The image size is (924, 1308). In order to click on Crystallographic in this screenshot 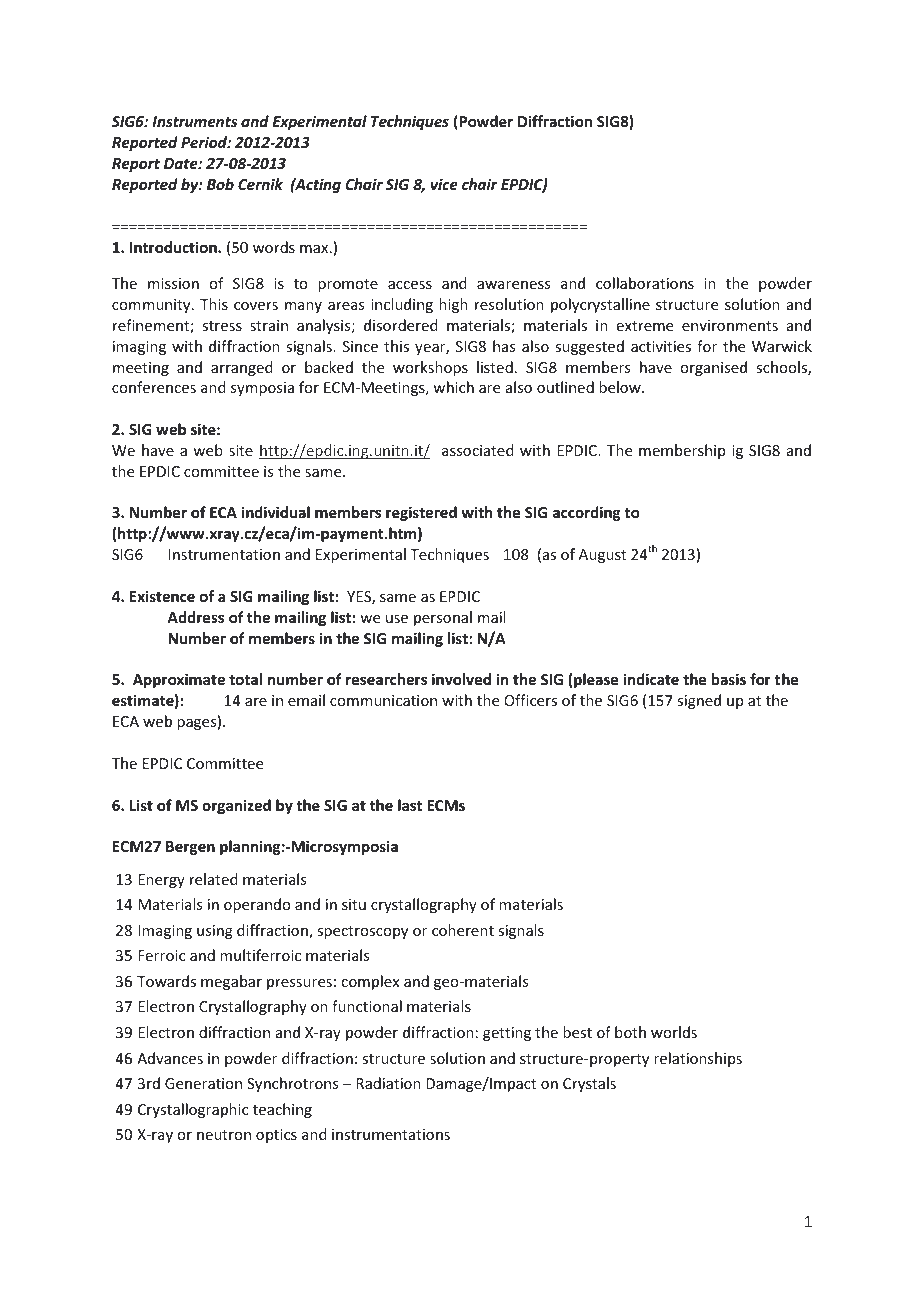, I will do `click(193, 1110)`.
